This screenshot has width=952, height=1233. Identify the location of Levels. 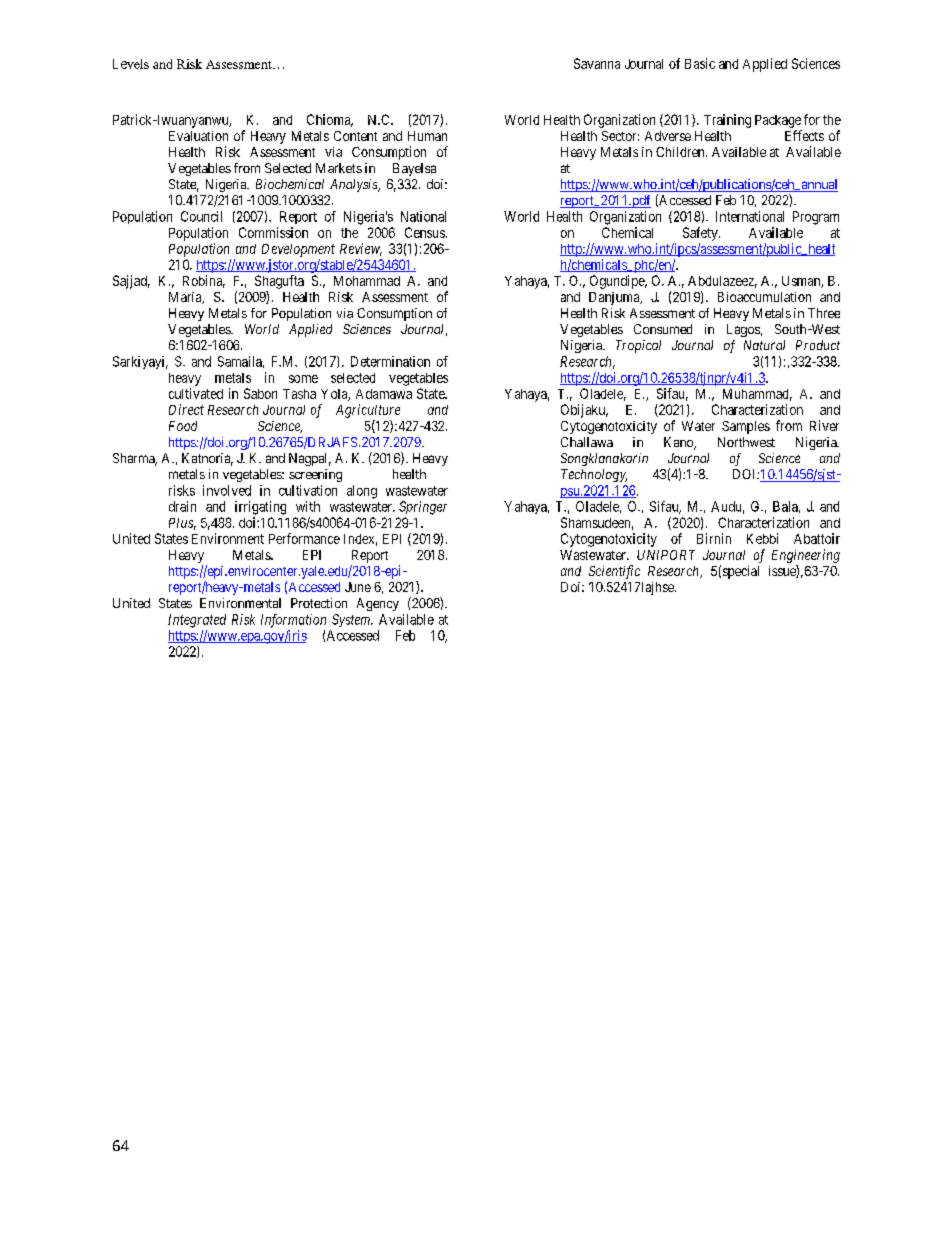
(131, 64).
